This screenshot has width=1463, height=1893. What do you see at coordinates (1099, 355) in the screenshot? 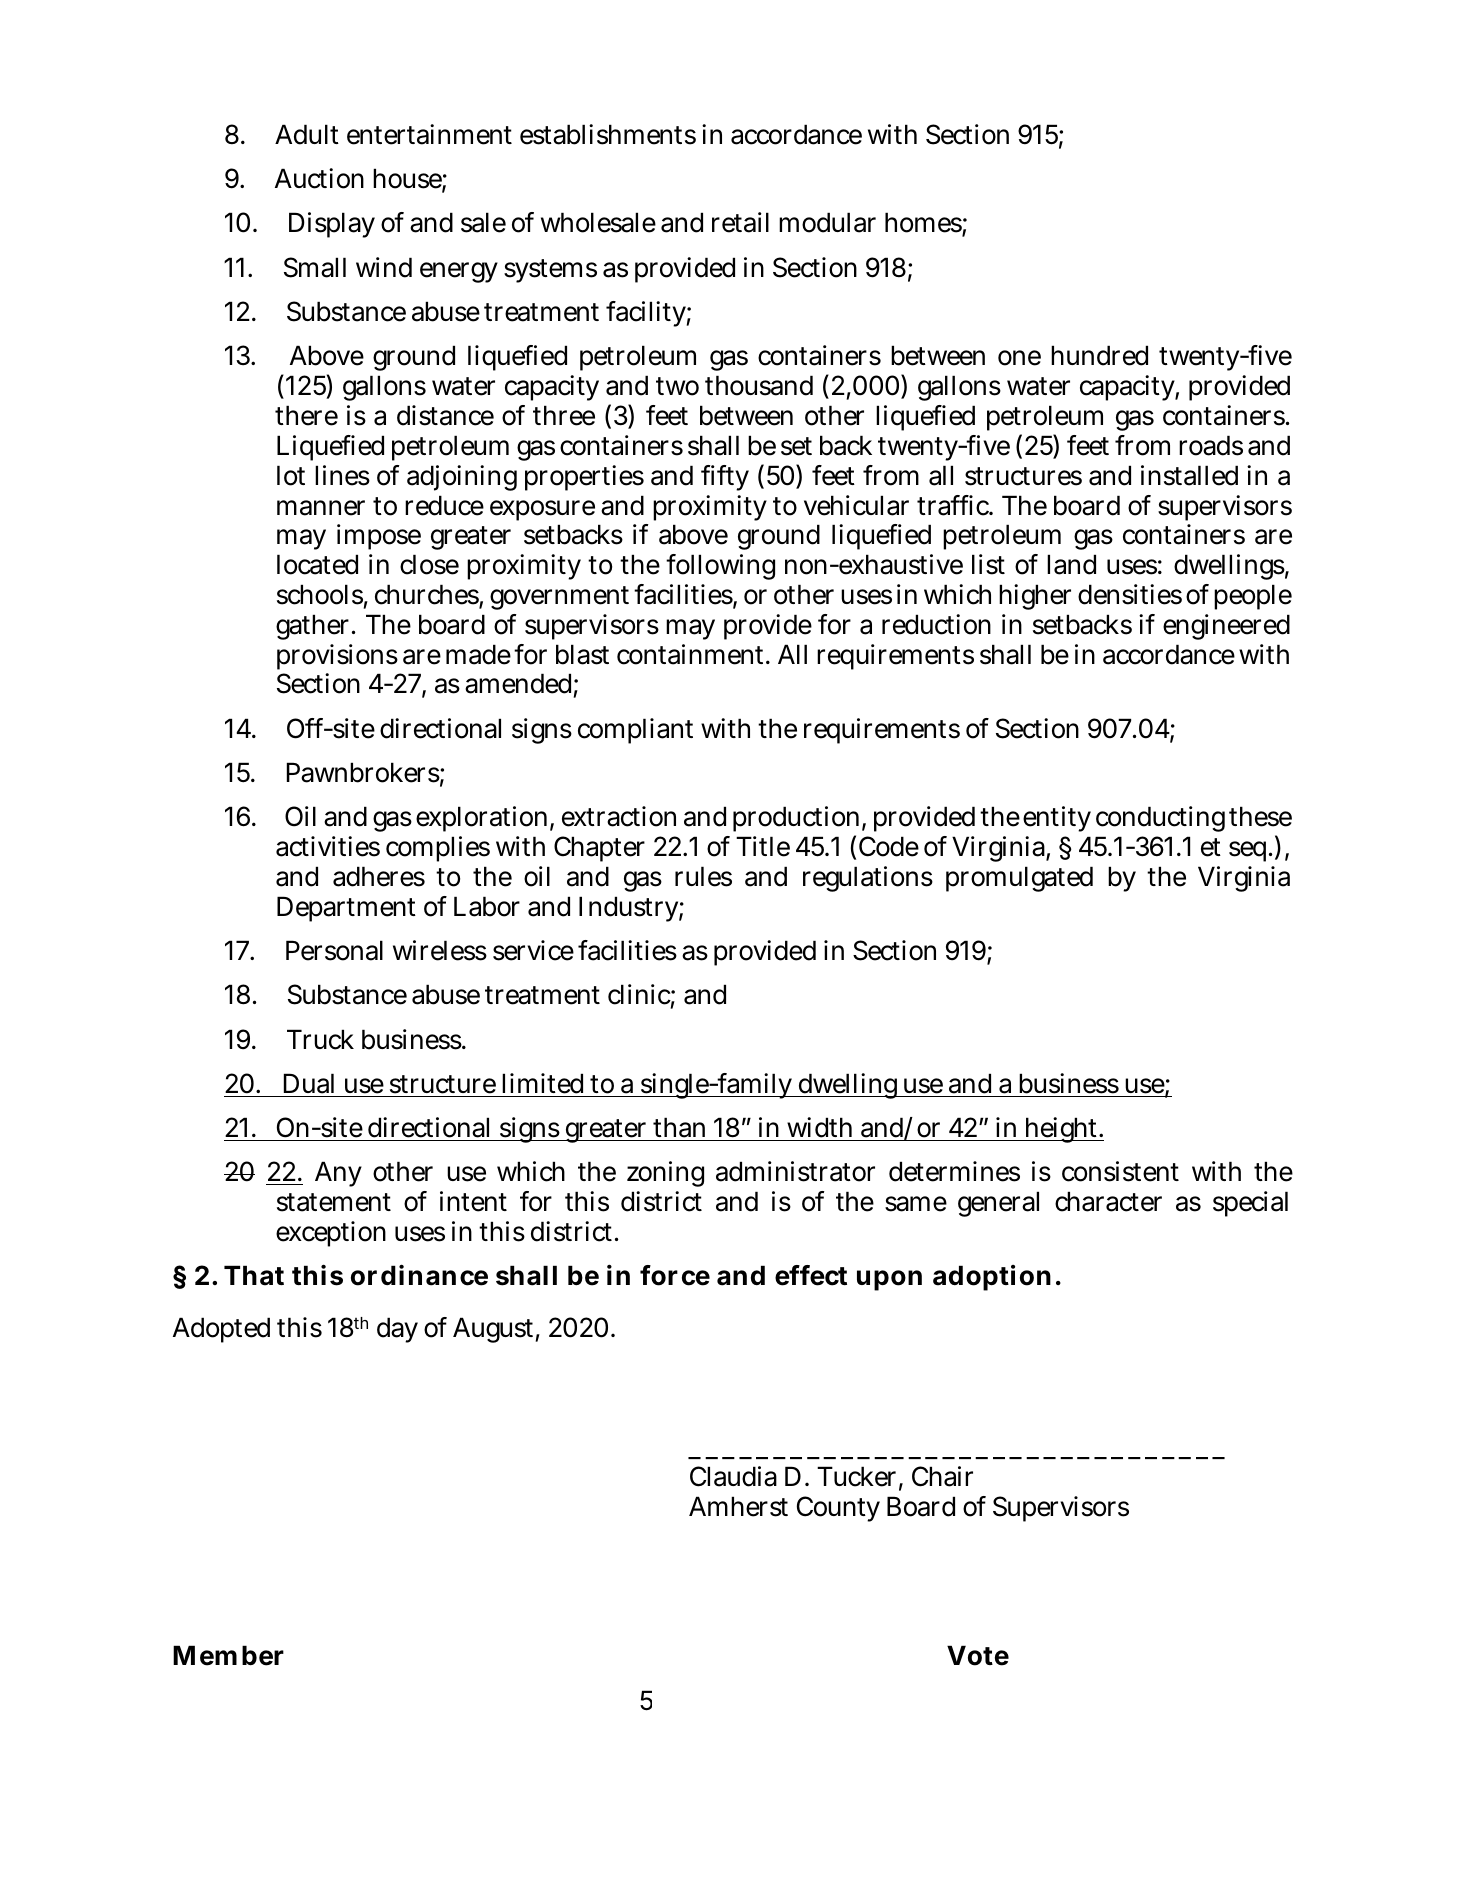
I see `hundred` at bounding box center [1099, 355].
